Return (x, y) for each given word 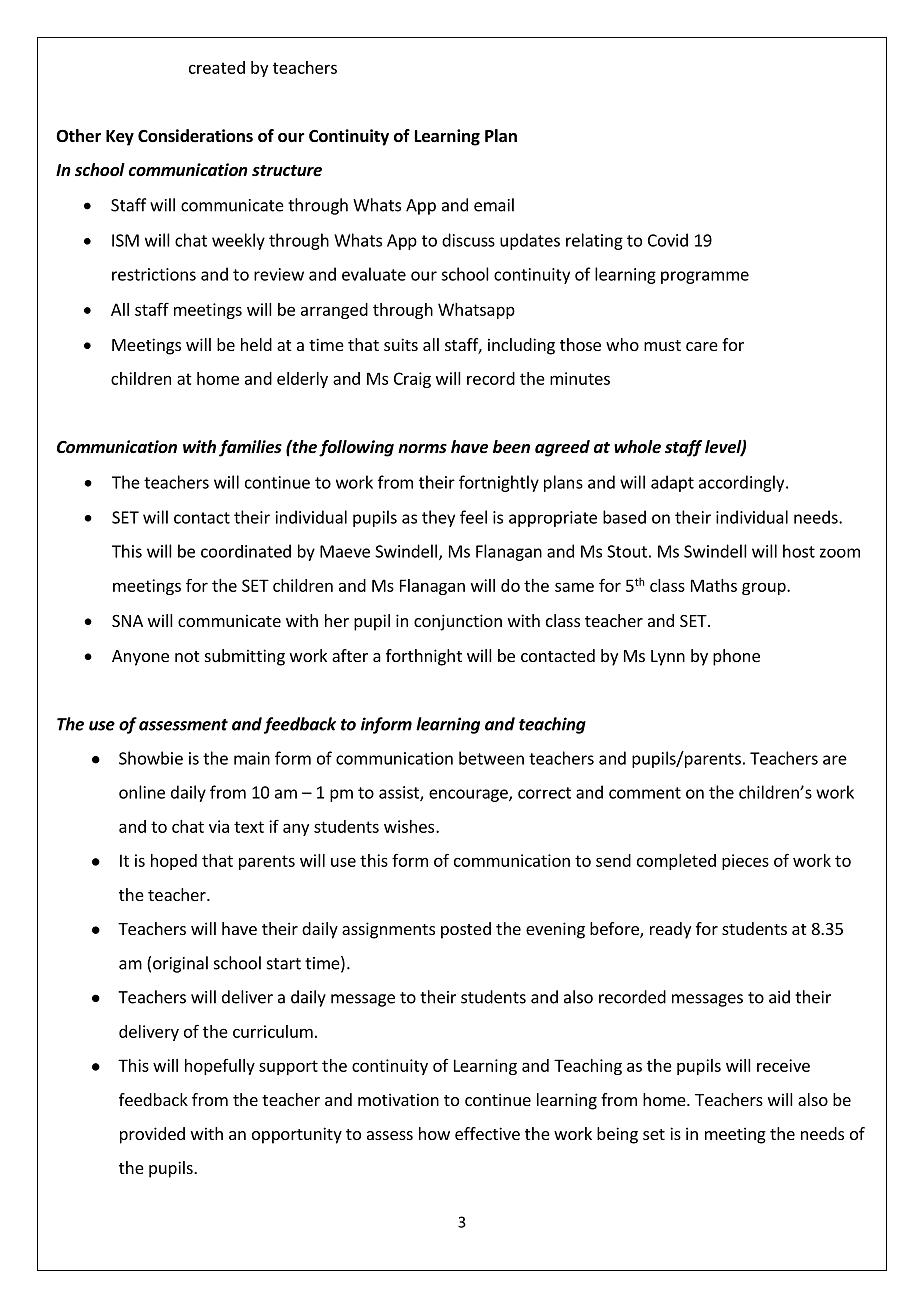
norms (422, 449)
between (491, 758)
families (250, 448)
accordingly (743, 483)
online (142, 792)
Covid (668, 240)
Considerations (195, 136)
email (494, 205)
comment (645, 793)
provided (152, 1135)
